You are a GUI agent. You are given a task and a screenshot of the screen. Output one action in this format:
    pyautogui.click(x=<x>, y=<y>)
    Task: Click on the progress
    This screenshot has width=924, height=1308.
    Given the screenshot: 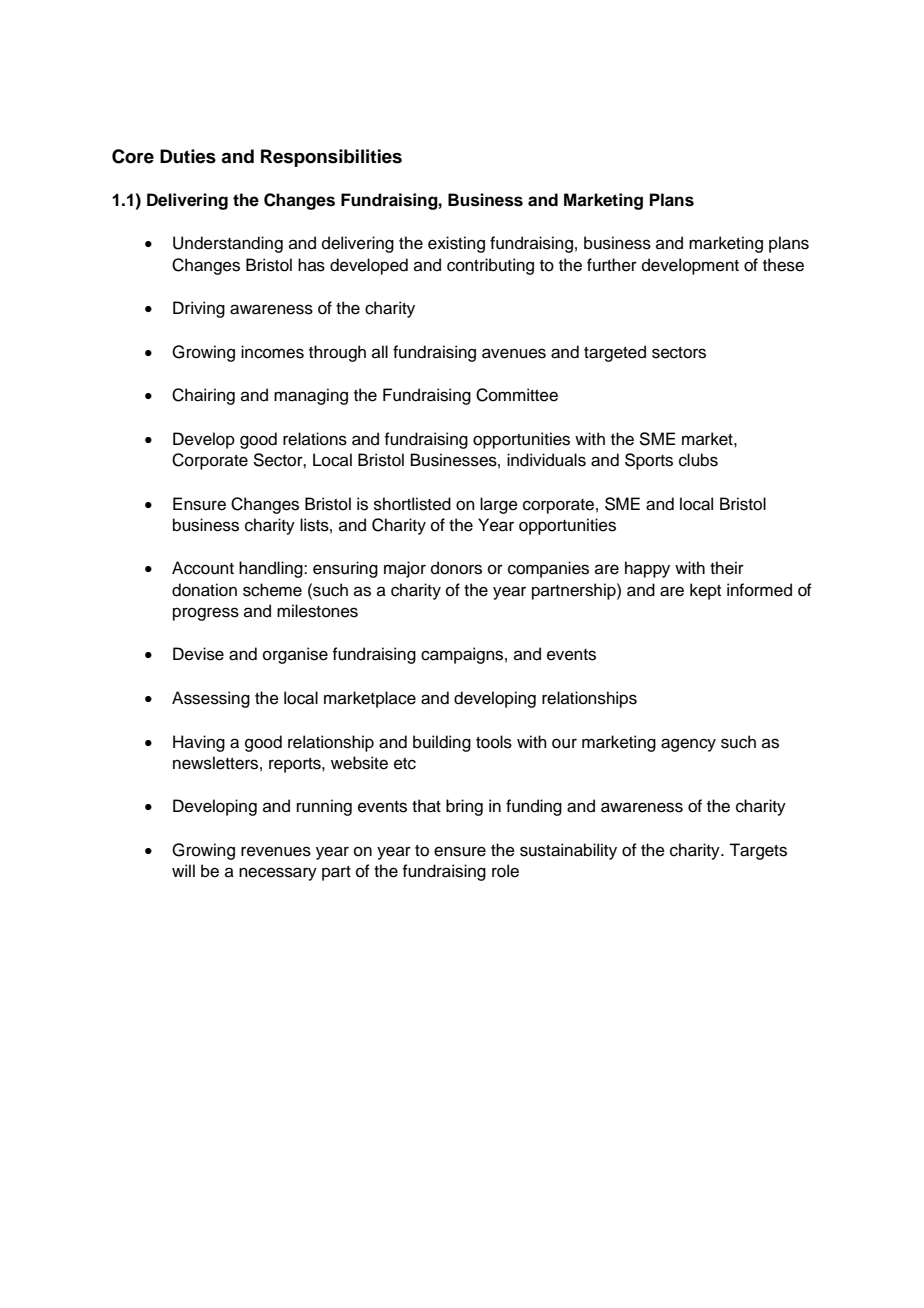 What is the action you would take?
    pyautogui.click(x=206, y=614)
